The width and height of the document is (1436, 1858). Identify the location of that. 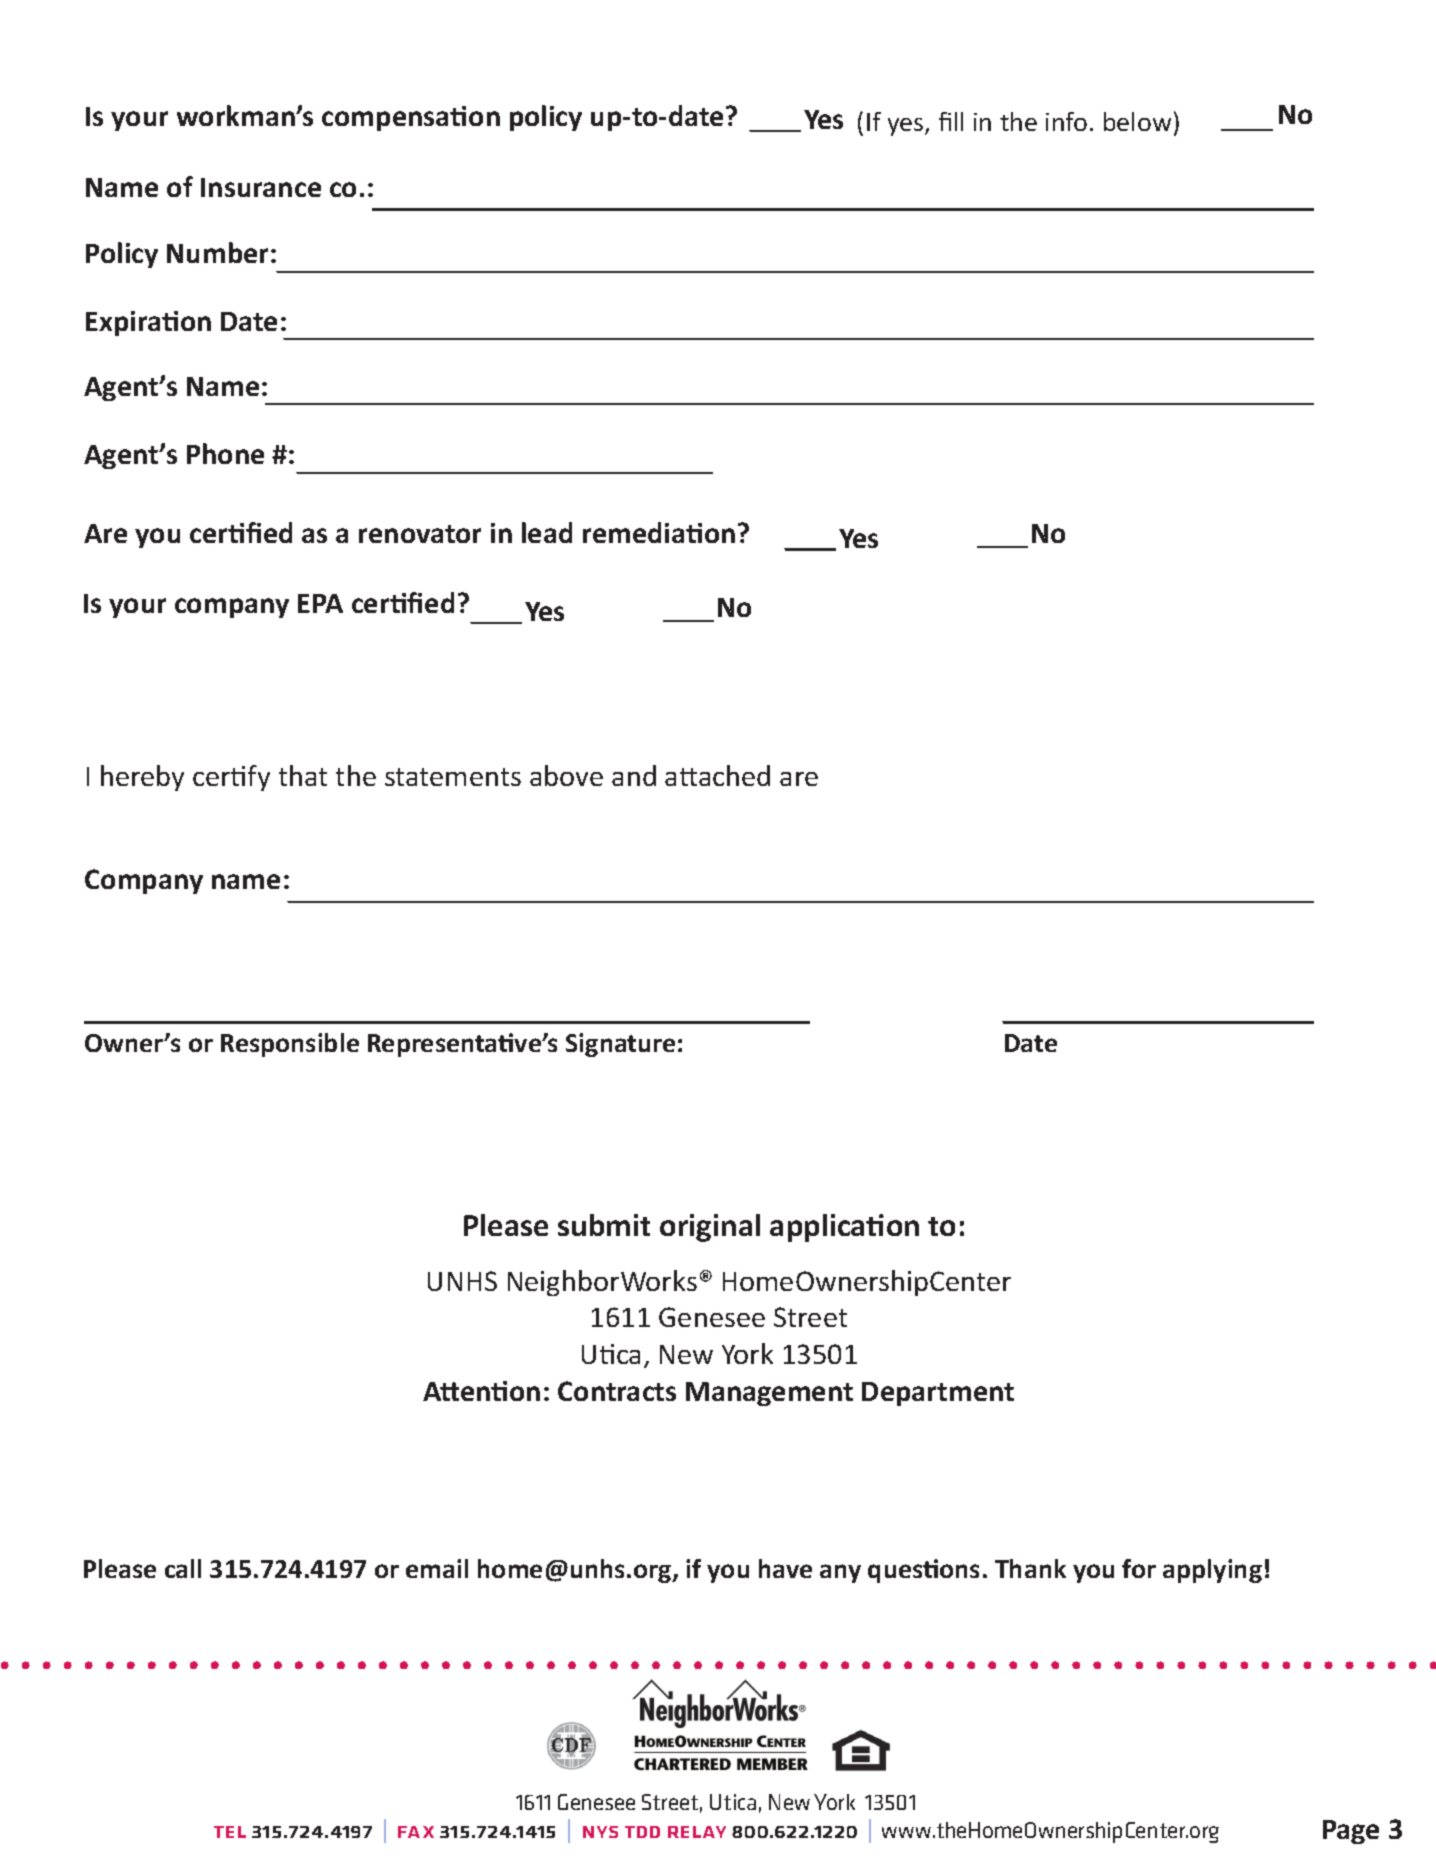
(303, 775).
